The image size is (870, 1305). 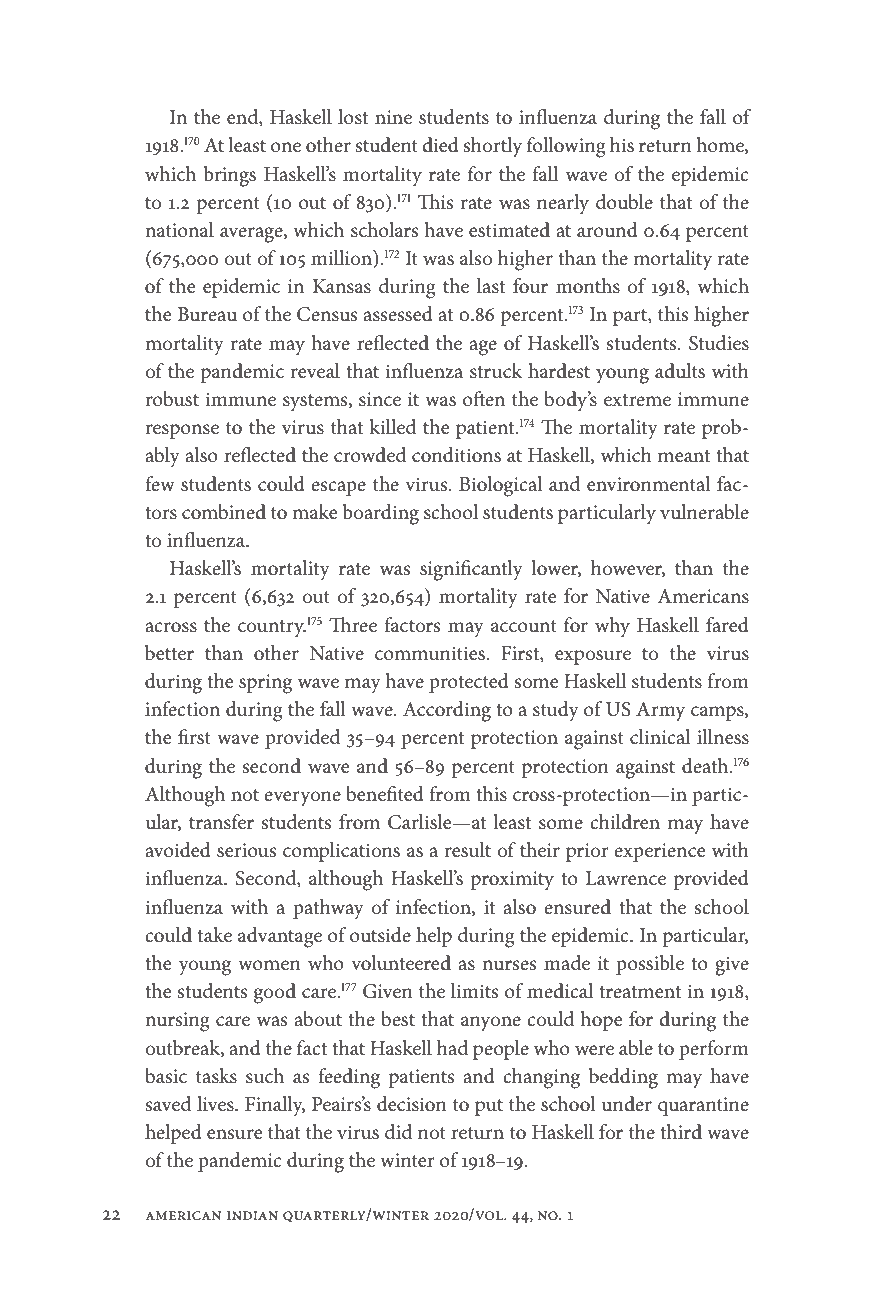 I want to click on third, so click(x=681, y=1131).
